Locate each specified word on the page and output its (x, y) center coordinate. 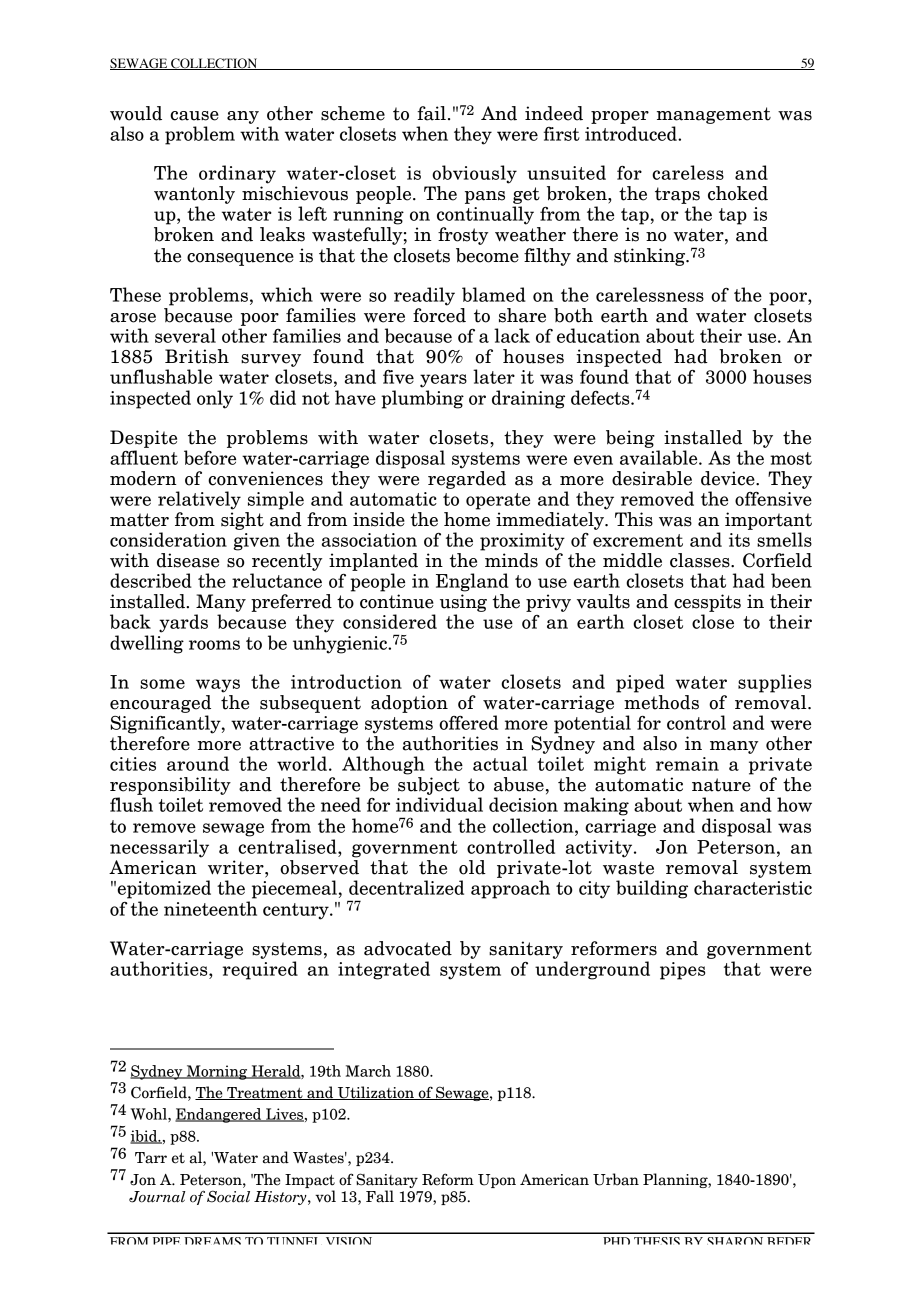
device (729, 478)
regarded (467, 480)
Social (228, 1196)
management (714, 115)
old (472, 867)
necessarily (159, 848)
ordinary (237, 174)
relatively (199, 500)
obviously (474, 174)
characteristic (753, 887)
